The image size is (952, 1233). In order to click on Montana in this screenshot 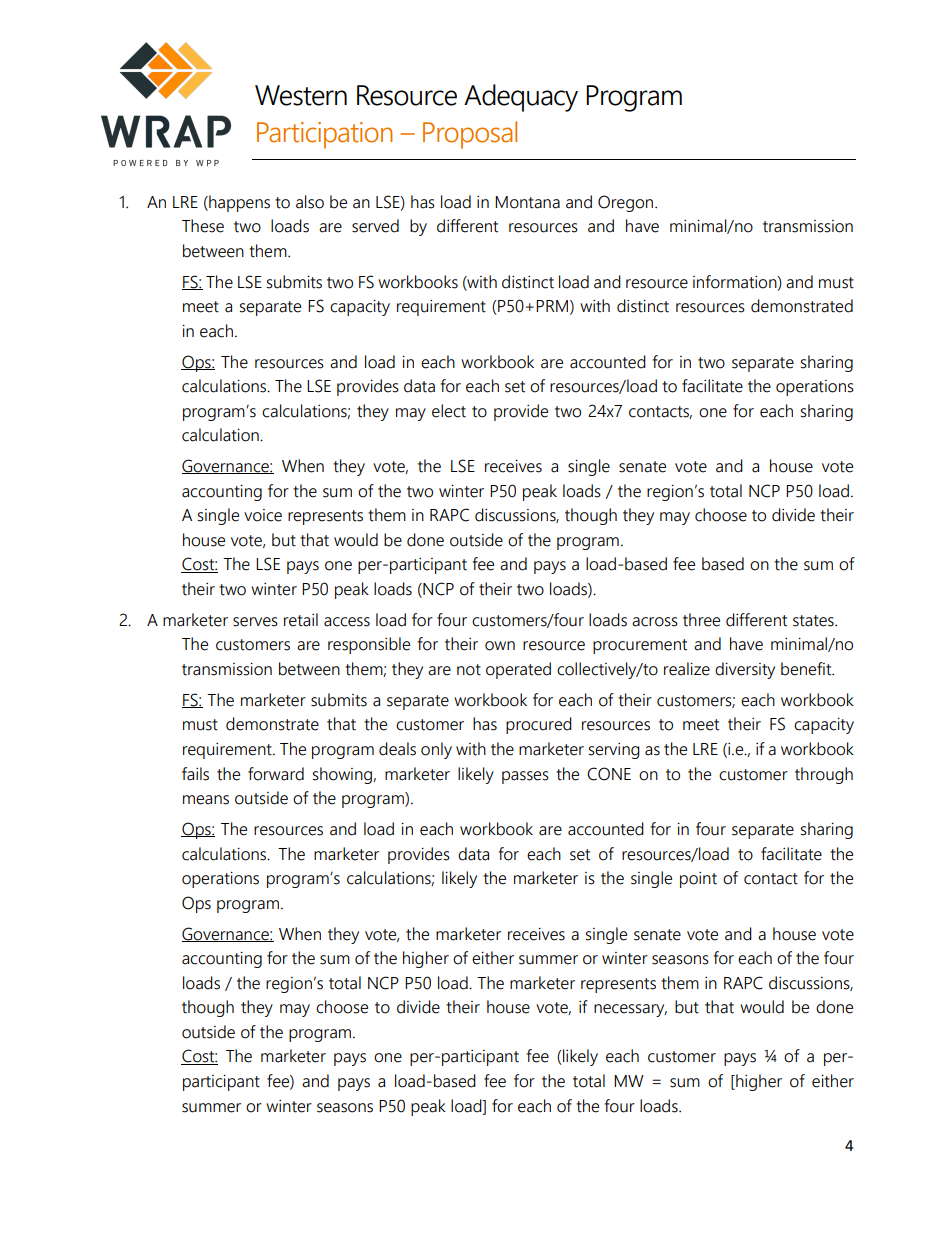, I will do `click(527, 202)`.
